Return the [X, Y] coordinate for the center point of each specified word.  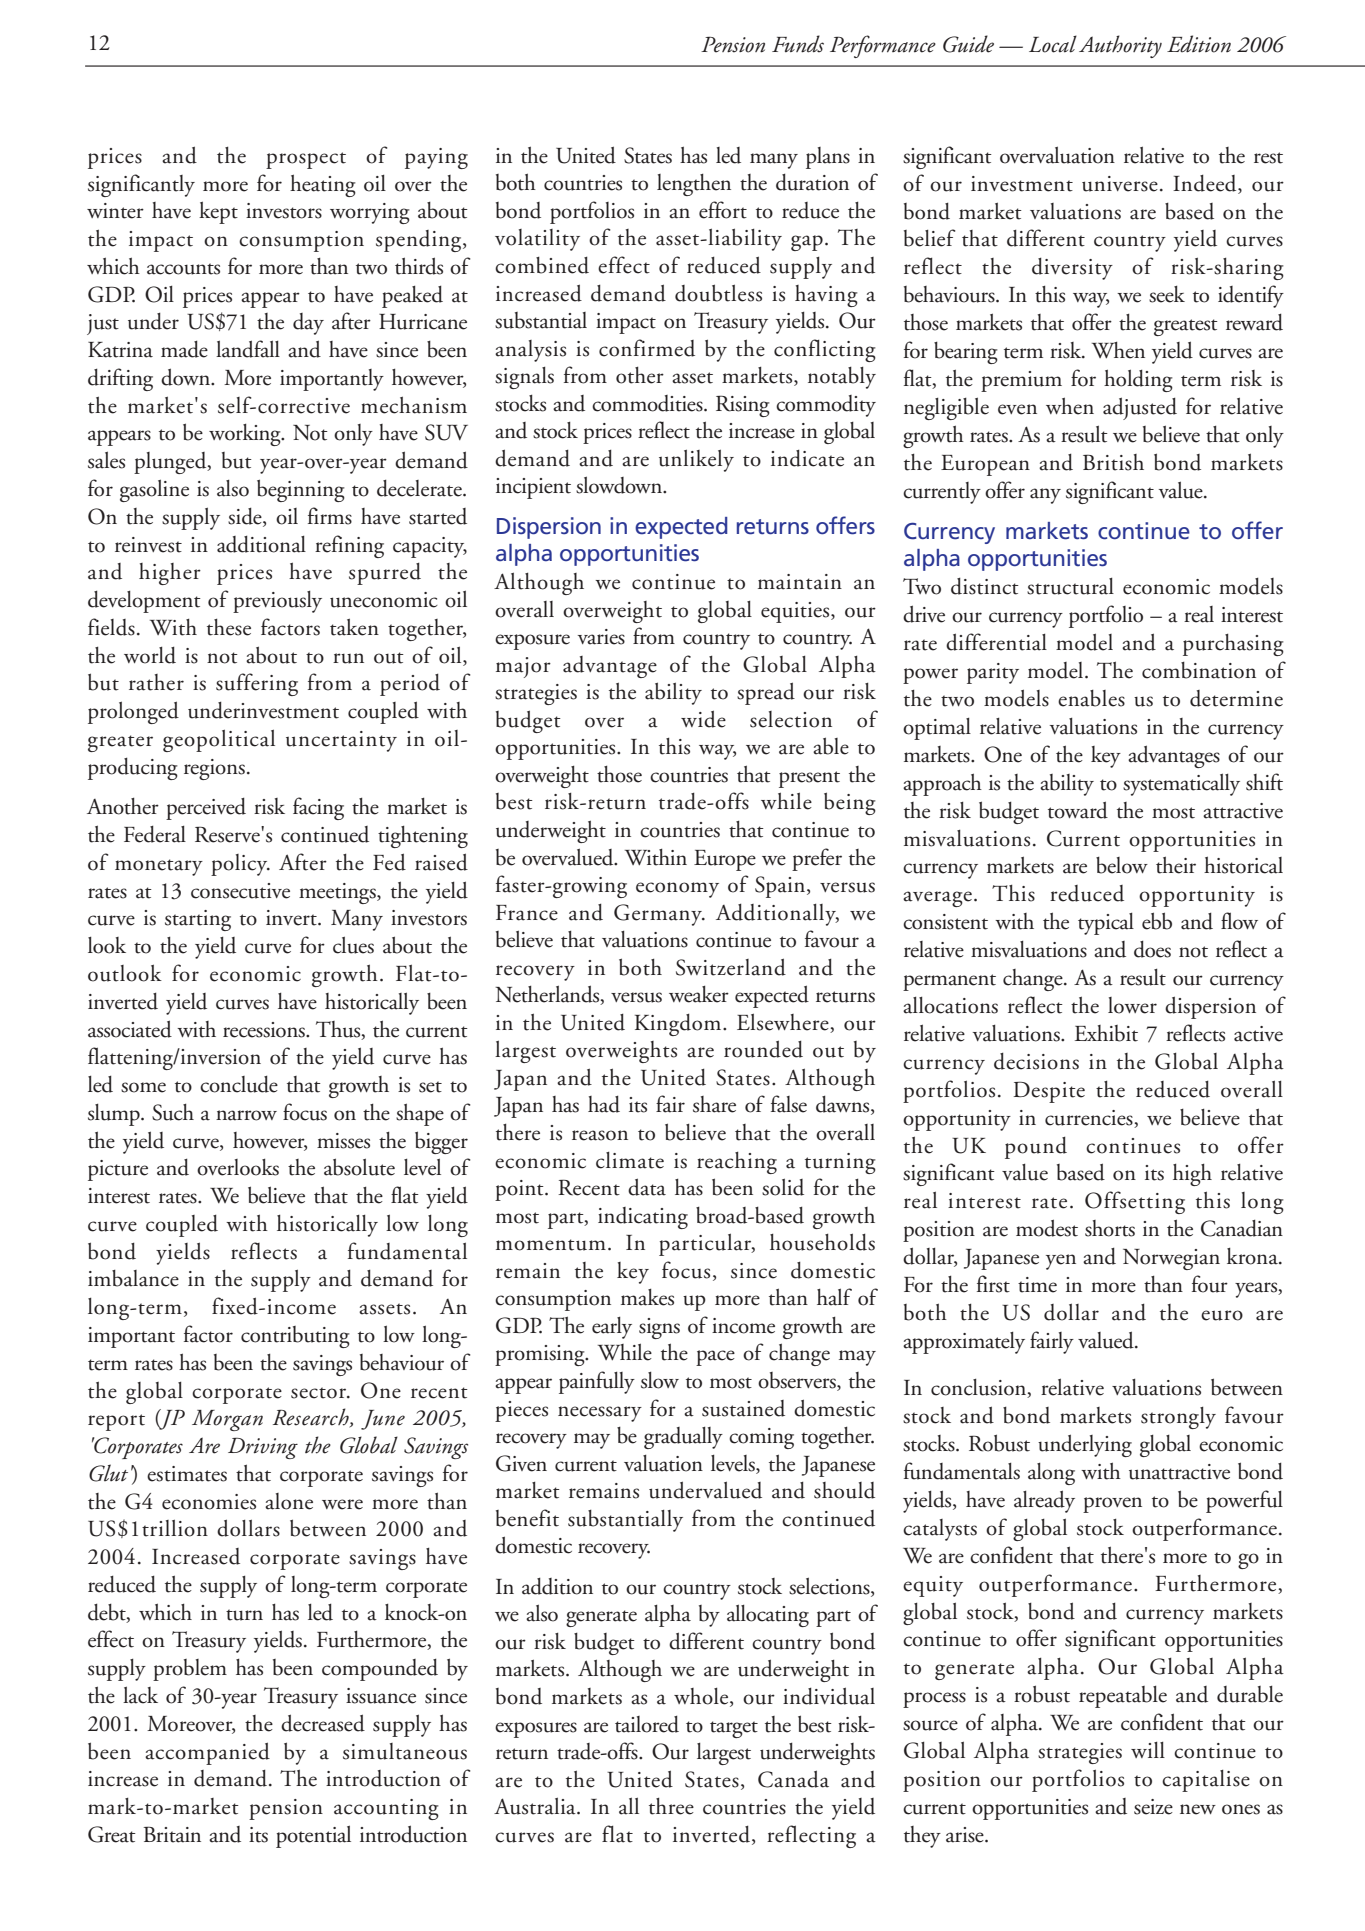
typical [1106, 924]
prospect [306, 160]
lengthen [694, 185]
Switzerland [731, 967]
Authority [1120, 46]
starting [198, 920]
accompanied [207, 1753]
